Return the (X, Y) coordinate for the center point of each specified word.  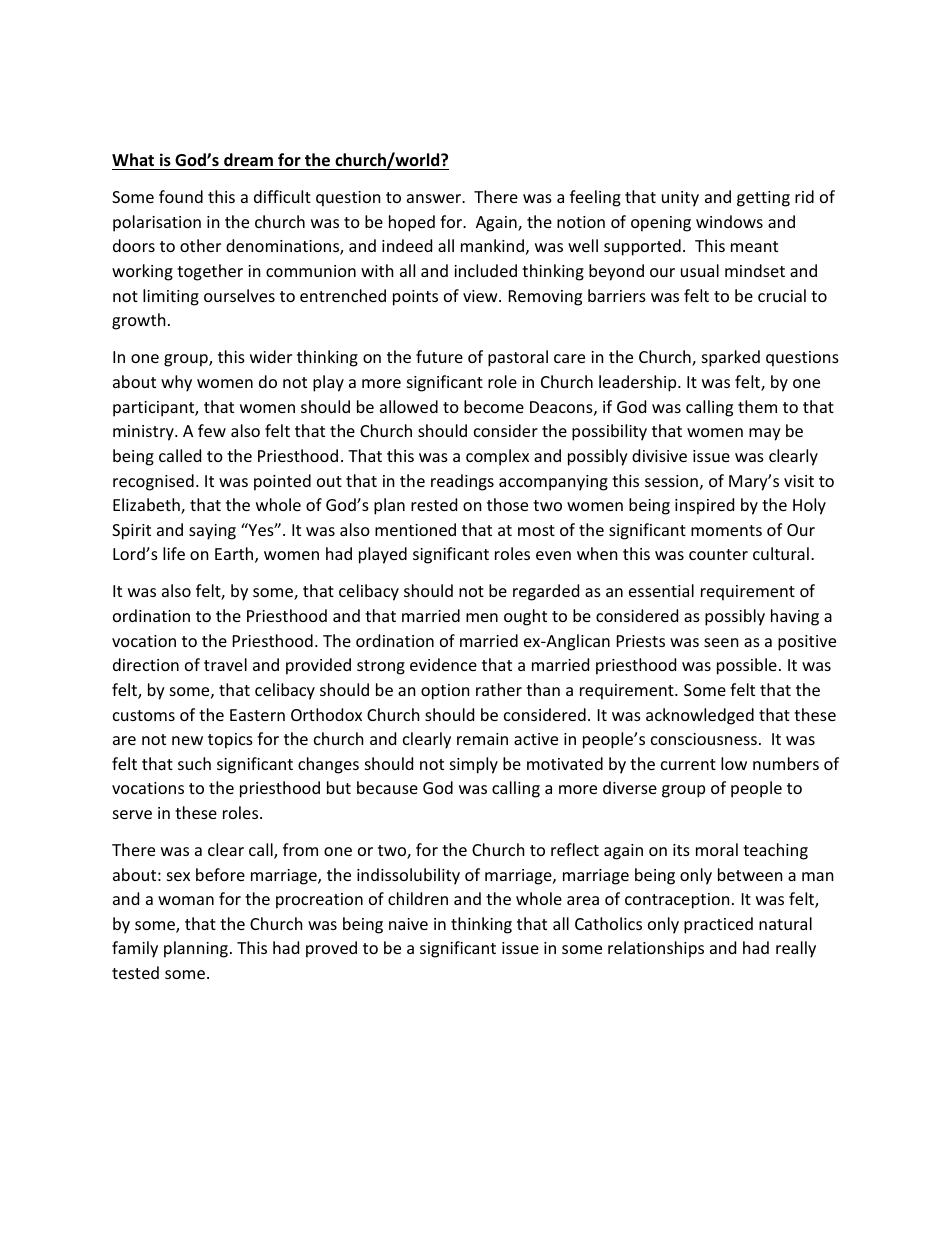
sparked (731, 358)
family (135, 949)
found (181, 196)
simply (474, 765)
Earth (235, 555)
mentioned (415, 529)
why (176, 383)
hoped (412, 223)
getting (763, 199)
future (439, 356)
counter (718, 554)
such (194, 763)
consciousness (704, 739)
